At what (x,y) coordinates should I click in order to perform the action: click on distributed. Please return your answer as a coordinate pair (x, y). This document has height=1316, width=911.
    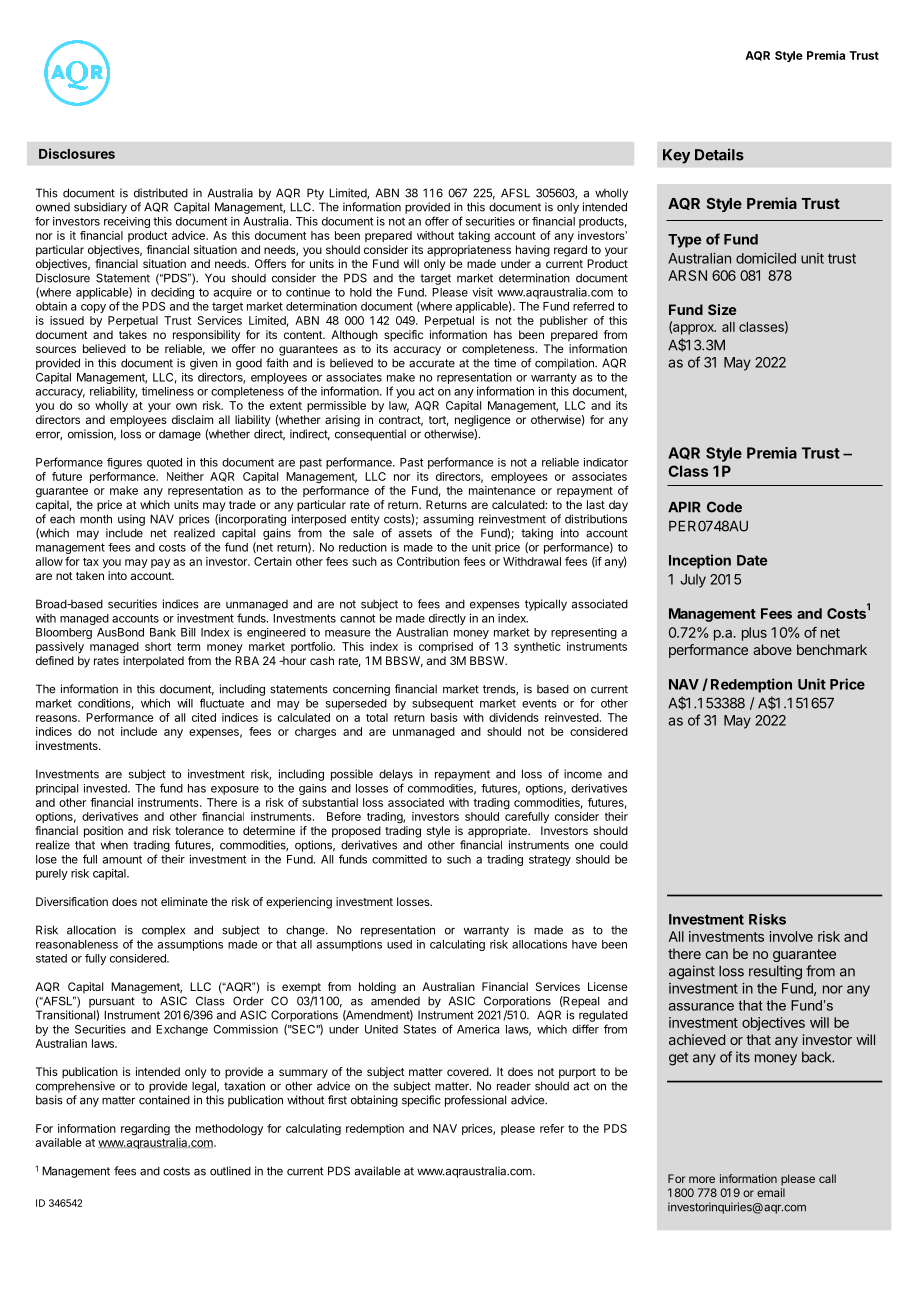
    Looking at the image, I should click on (161, 193).
